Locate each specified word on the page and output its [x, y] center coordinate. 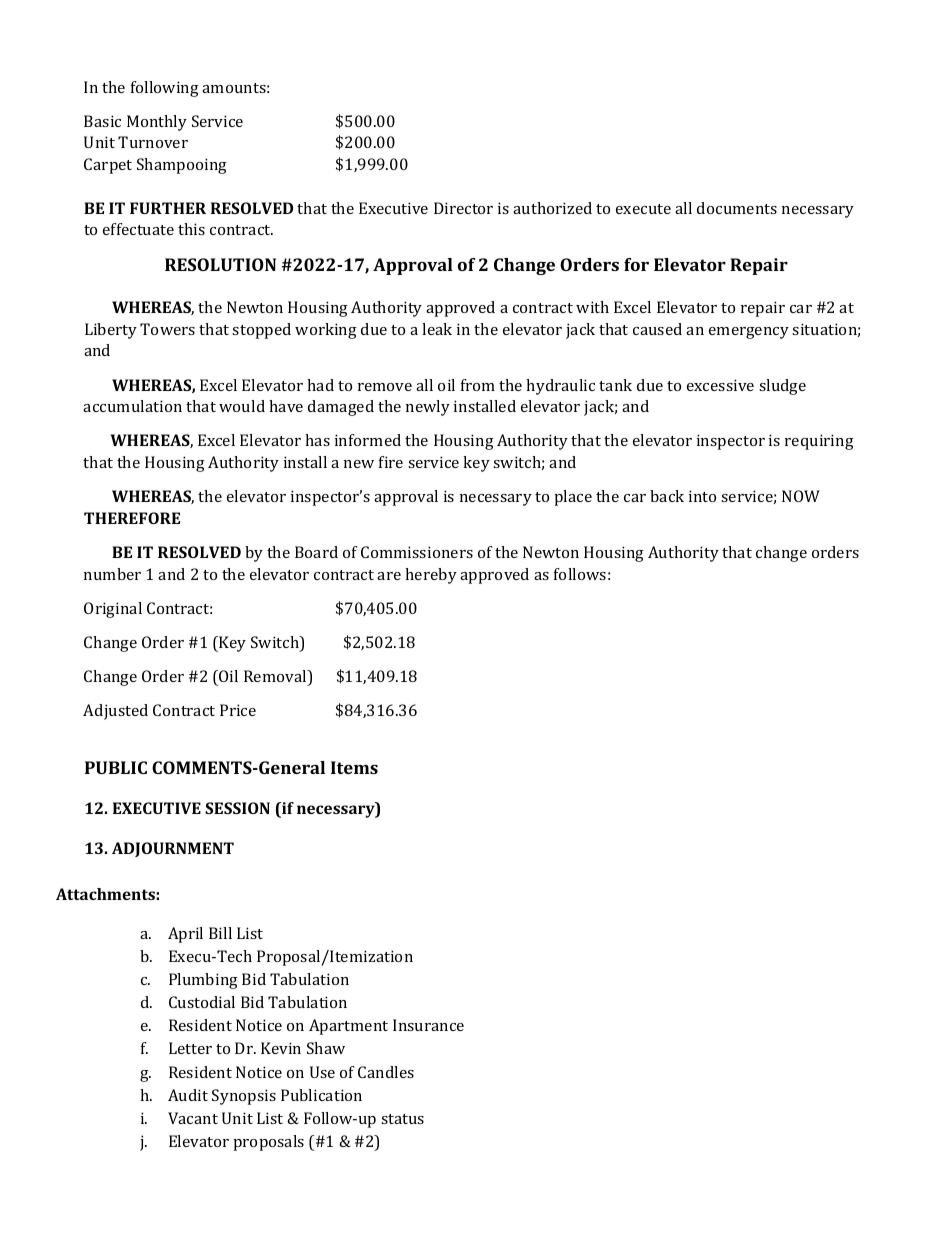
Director [463, 208]
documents [737, 208]
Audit [188, 1095]
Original [113, 610]
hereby [431, 576]
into [702, 496]
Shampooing [182, 166]
